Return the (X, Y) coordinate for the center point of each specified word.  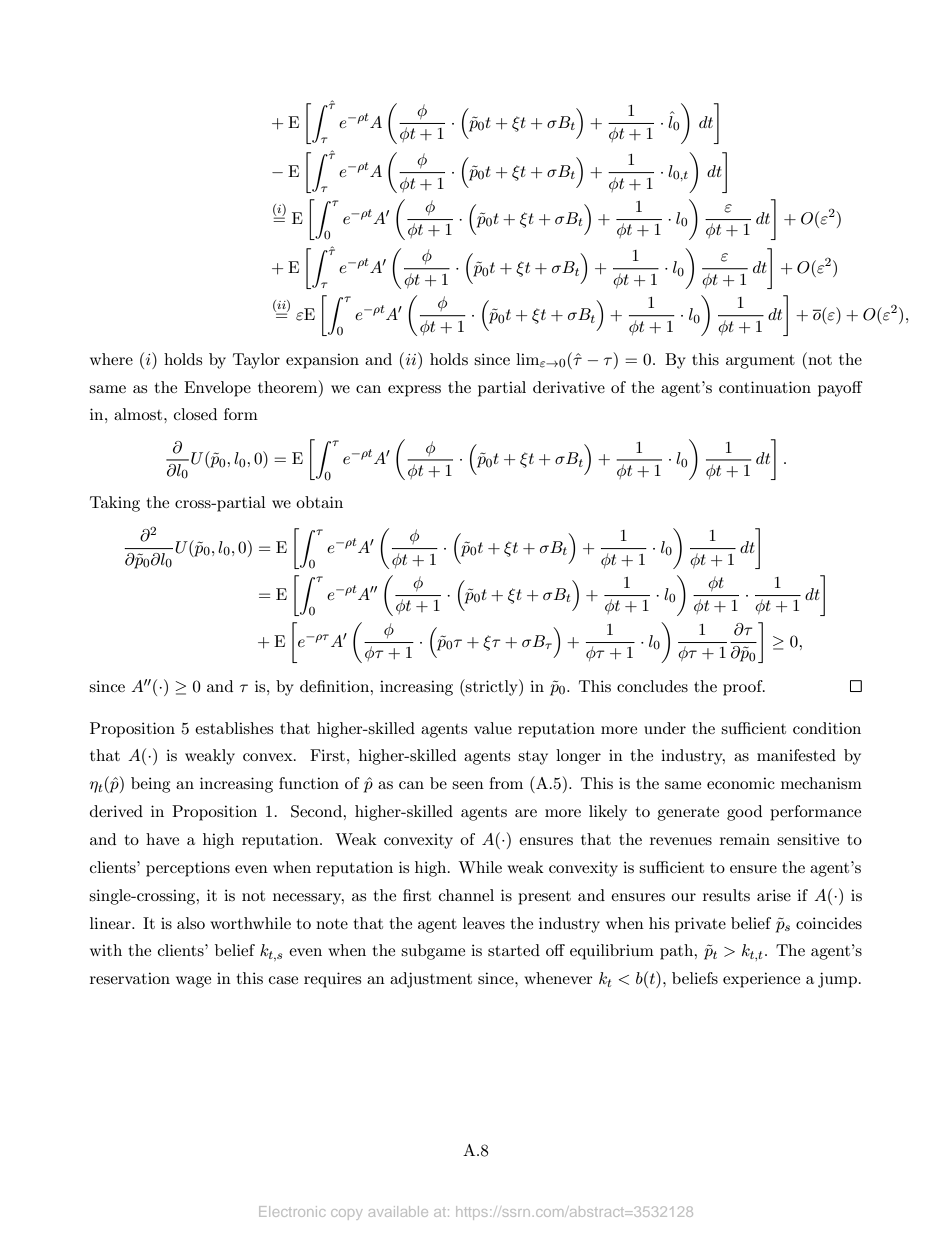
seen (468, 785)
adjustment (431, 980)
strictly (492, 687)
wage (193, 982)
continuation (765, 387)
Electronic (292, 1211)
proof (744, 688)
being (150, 785)
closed (195, 414)
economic (741, 783)
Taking (115, 504)
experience (761, 980)
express (414, 391)
